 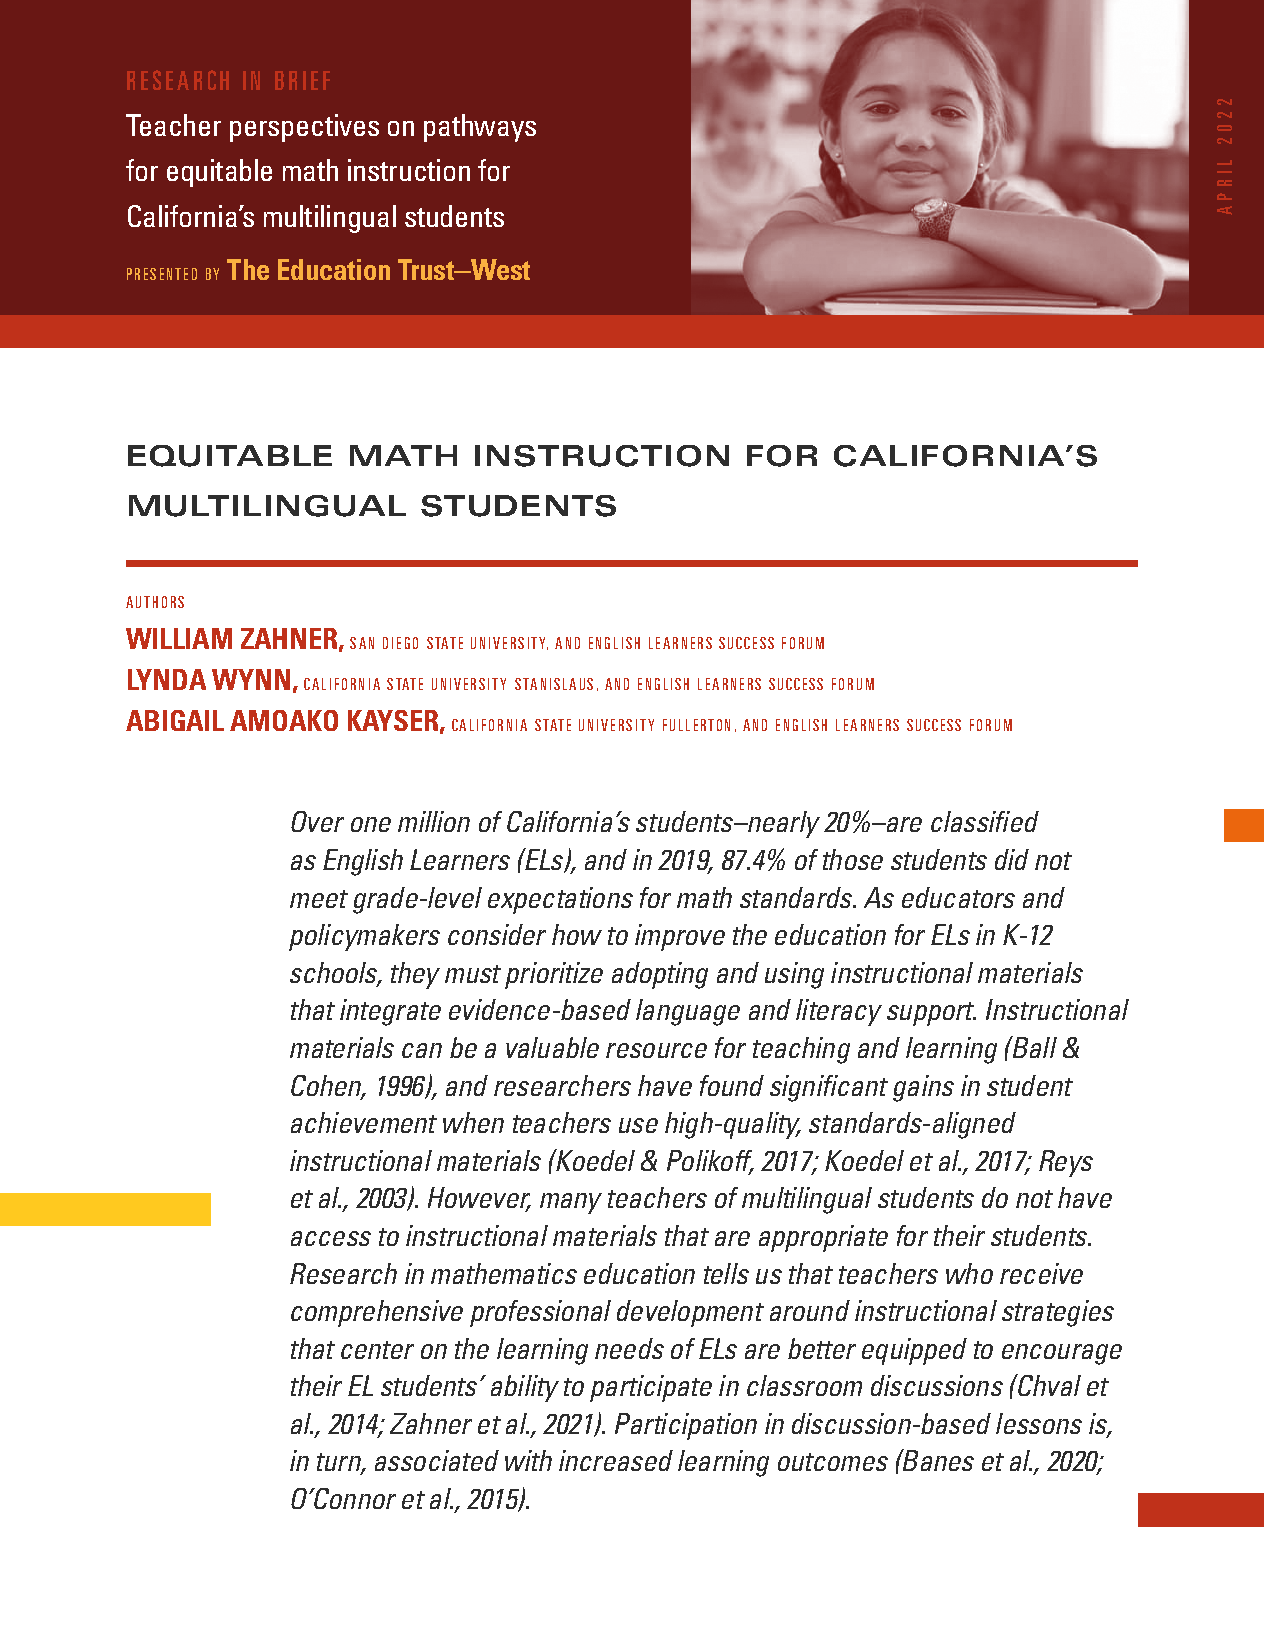 What do you see at coordinates (1039, 1423) in the document?
I see `lessons` at bounding box center [1039, 1423].
